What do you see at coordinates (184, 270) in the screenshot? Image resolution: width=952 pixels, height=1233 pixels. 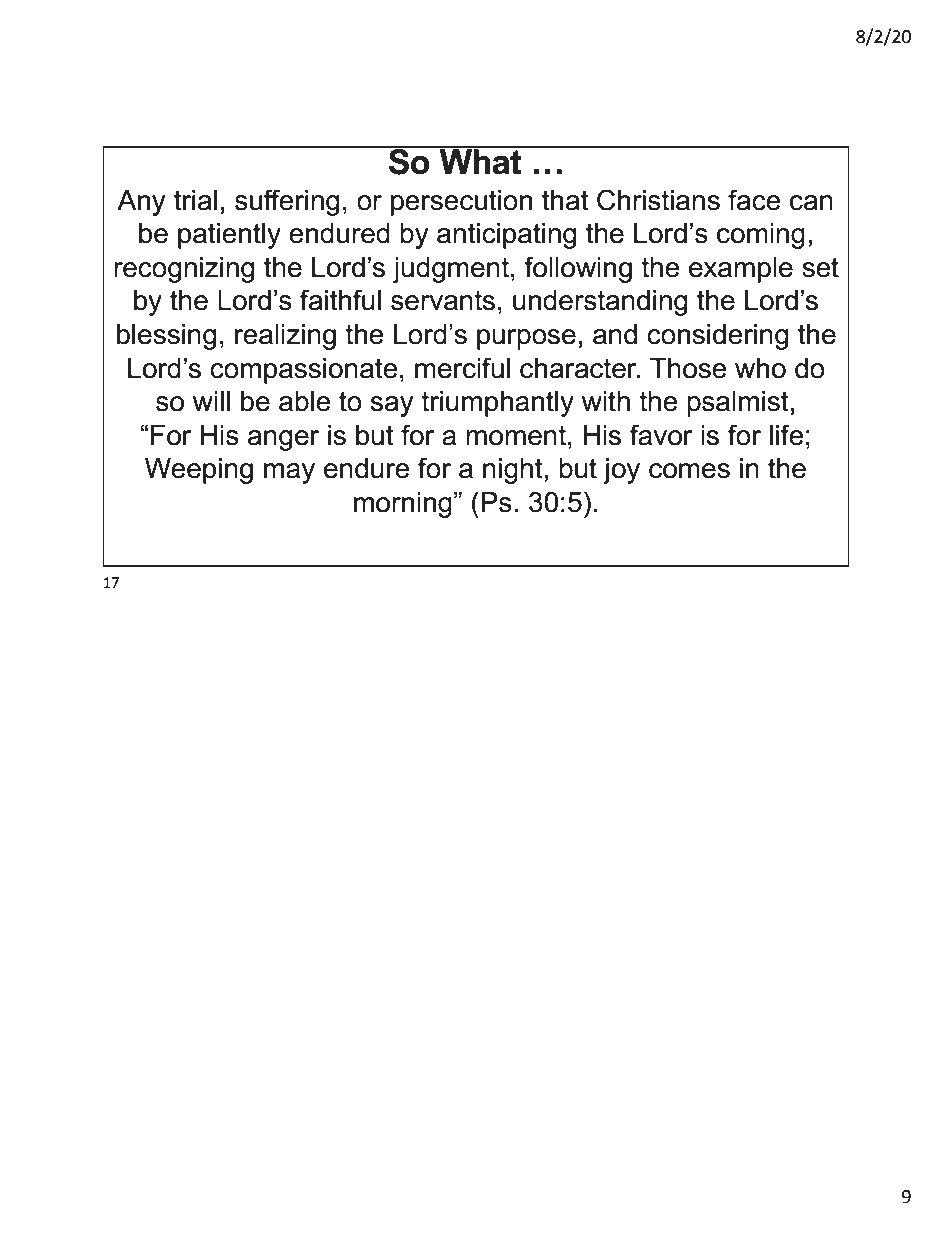 I see `recognizing` at bounding box center [184, 270].
